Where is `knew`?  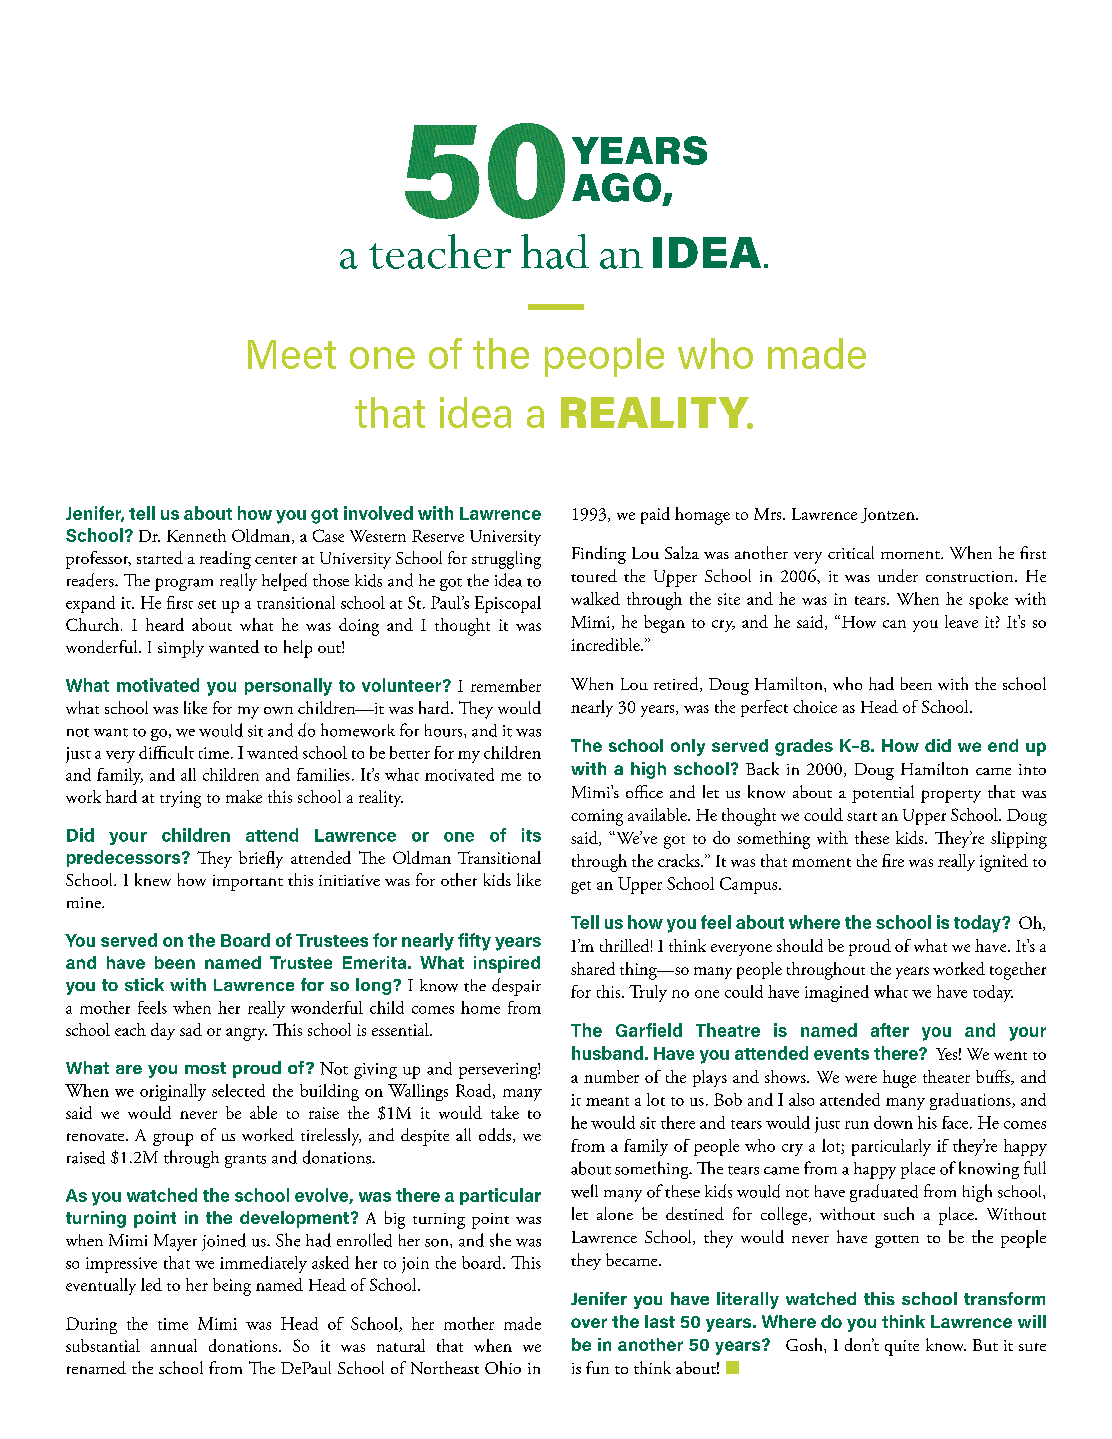 knew is located at coordinates (153, 879).
